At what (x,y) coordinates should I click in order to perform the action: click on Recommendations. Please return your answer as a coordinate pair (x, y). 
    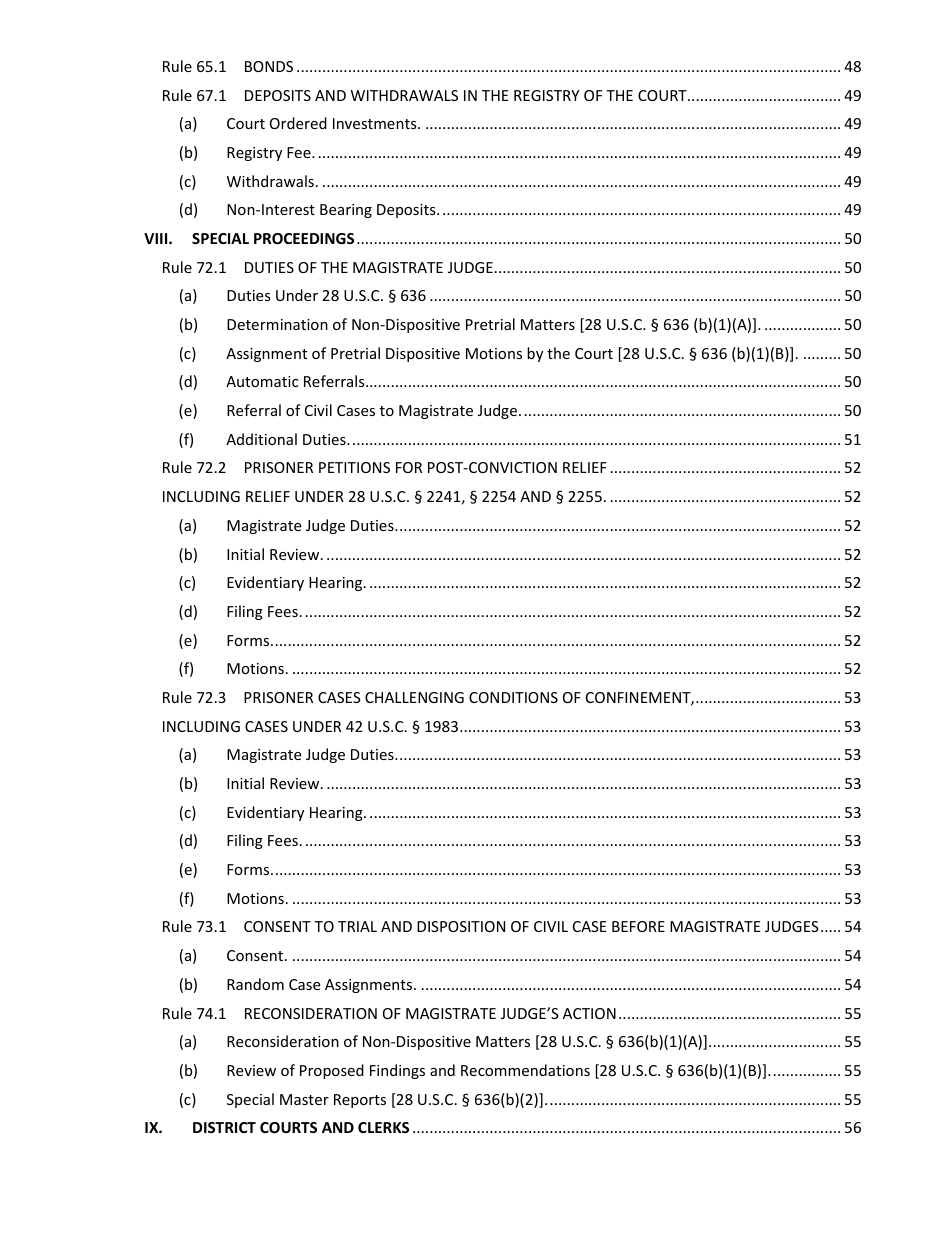
    Looking at the image, I should click on (525, 1070).
